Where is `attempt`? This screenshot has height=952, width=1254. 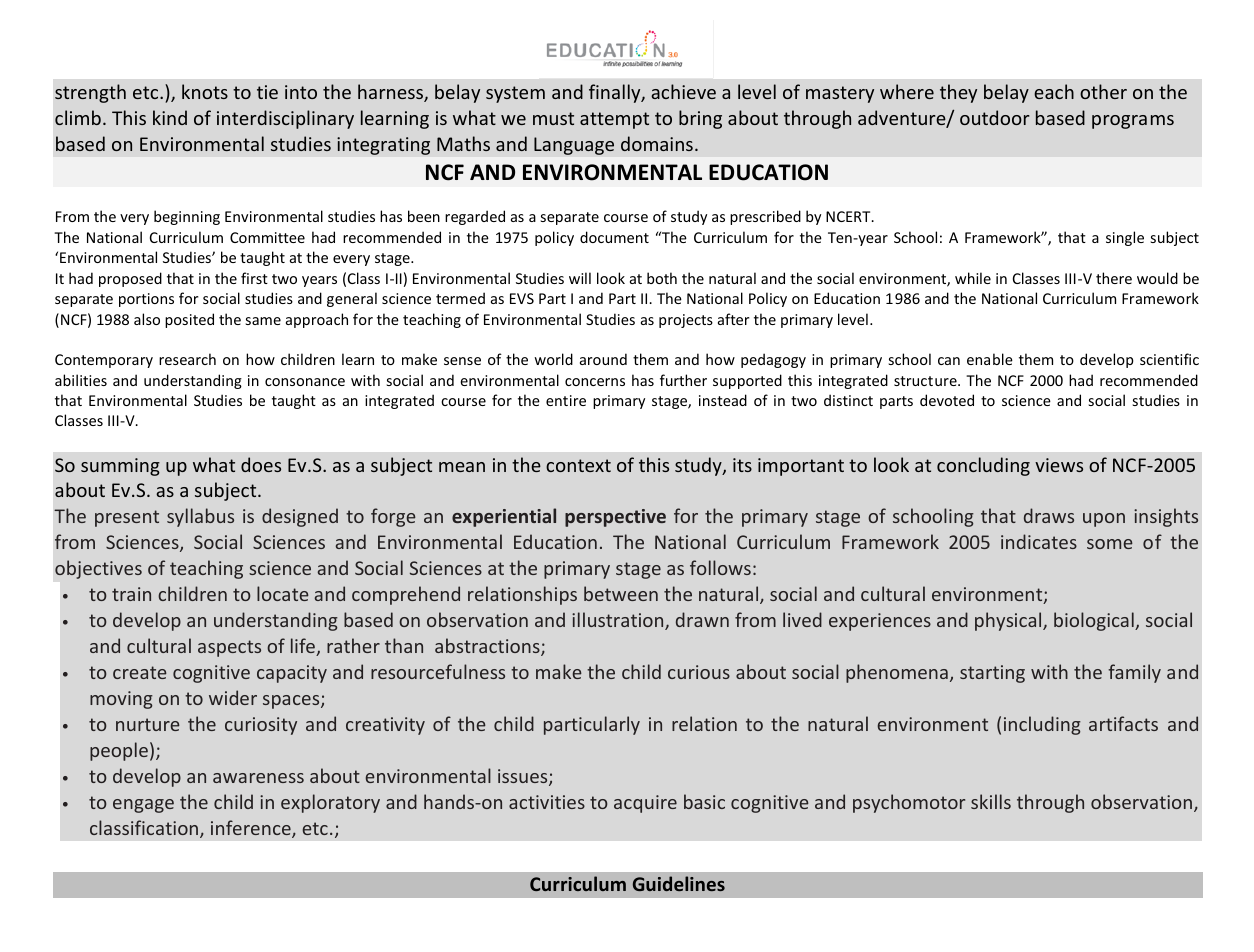
attempt is located at coordinates (614, 120).
